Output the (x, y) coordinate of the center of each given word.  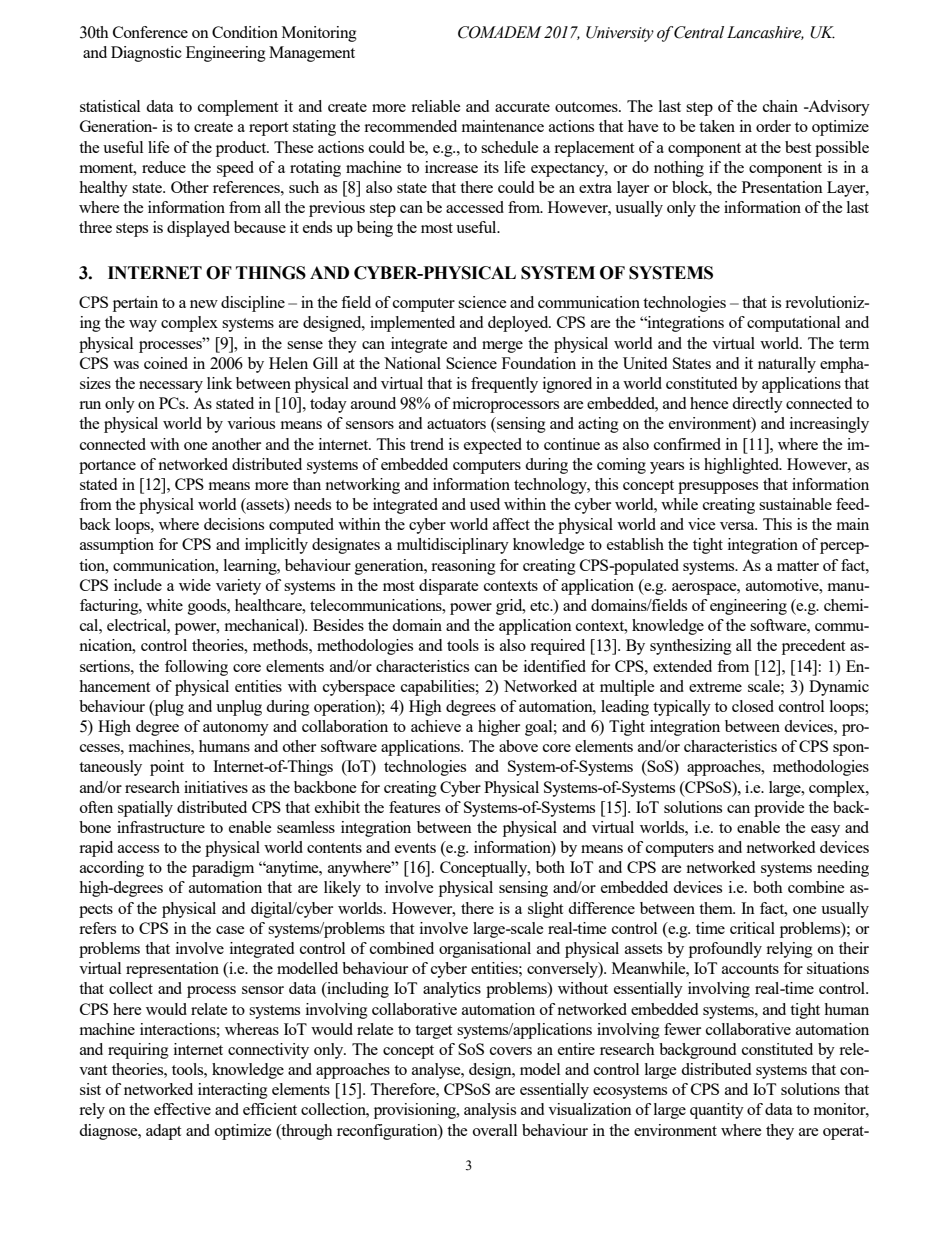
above (518, 746)
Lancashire (765, 33)
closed (753, 706)
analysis (490, 1111)
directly (757, 405)
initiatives (216, 787)
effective (182, 1109)
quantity (717, 1111)
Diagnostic (146, 54)
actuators (456, 424)
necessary (171, 387)
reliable (436, 106)
